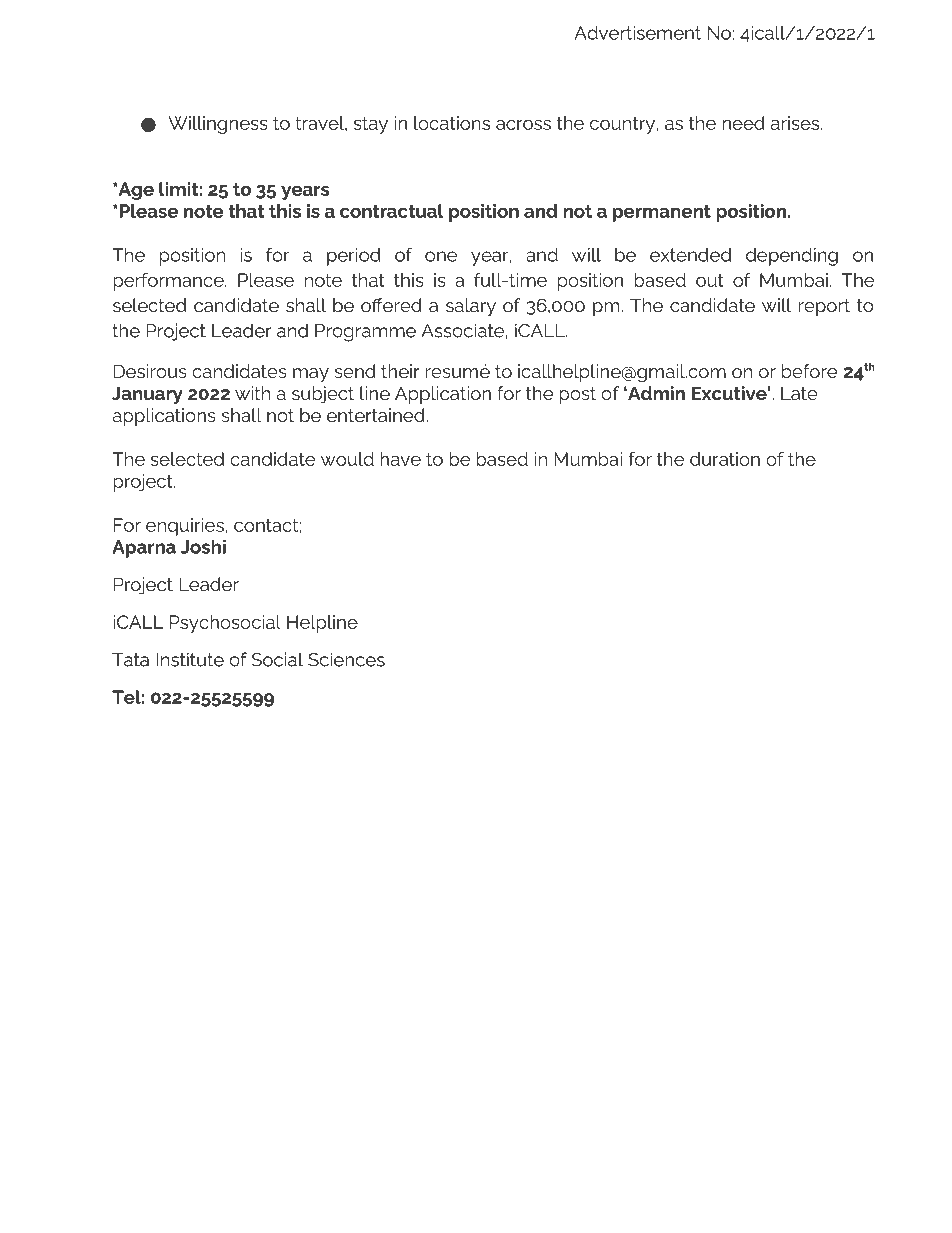 The height and width of the document is (1233, 952). What do you see at coordinates (392, 211) in the document?
I see `contractual` at bounding box center [392, 211].
